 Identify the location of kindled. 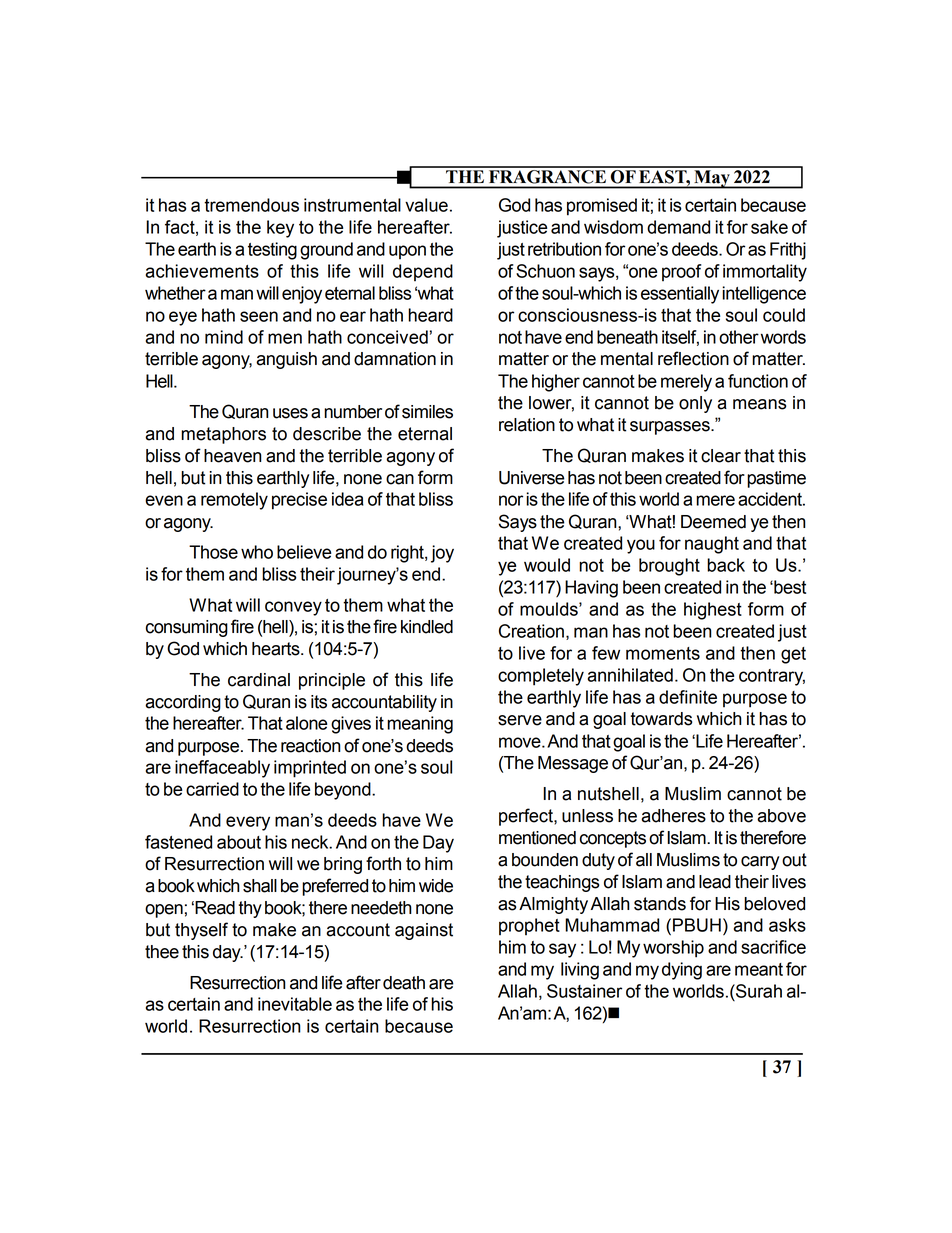
(427, 627).
